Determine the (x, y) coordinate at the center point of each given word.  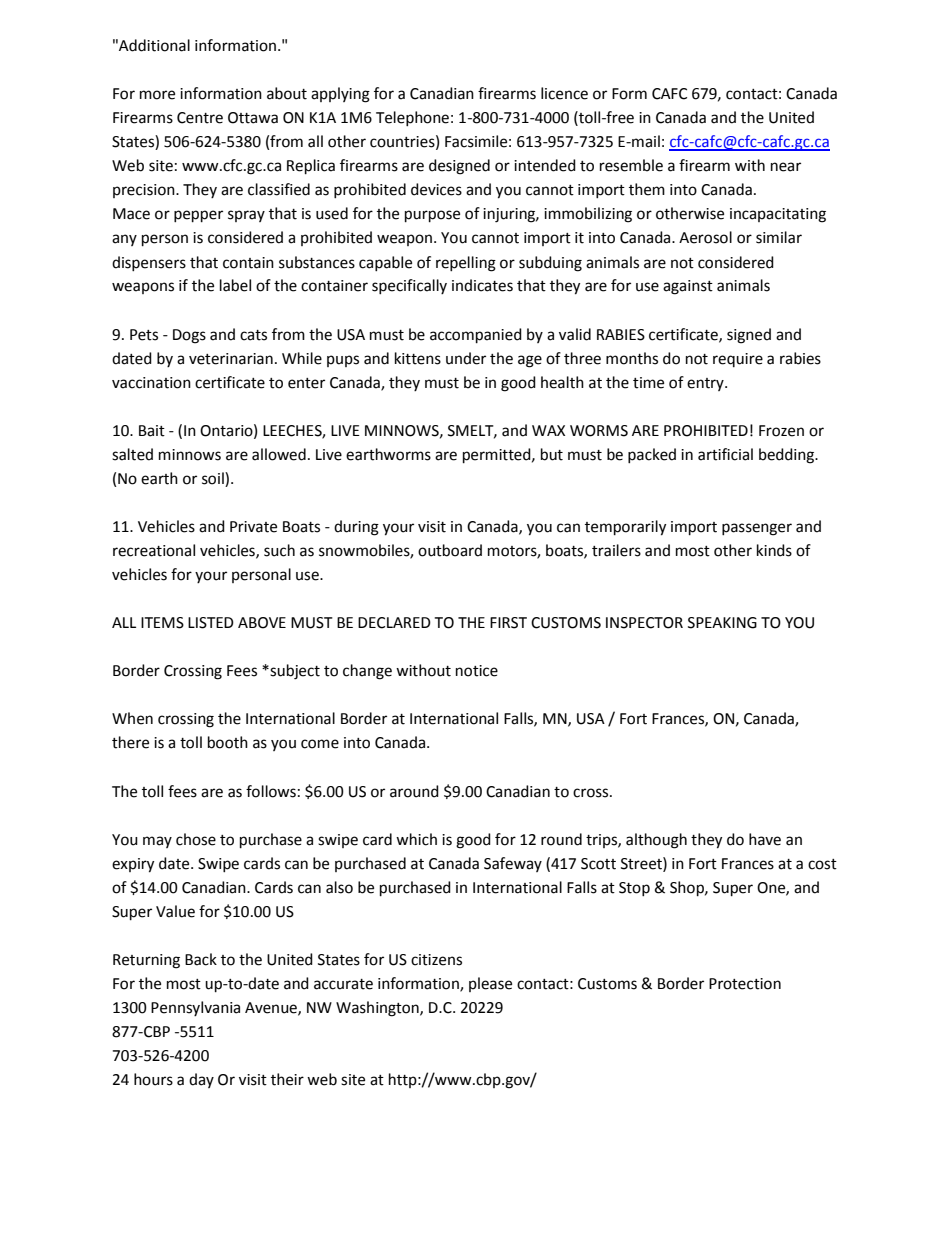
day (201, 1080)
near (786, 167)
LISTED (211, 623)
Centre (200, 118)
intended (545, 165)
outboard (450, 550)
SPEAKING (722, 623)
